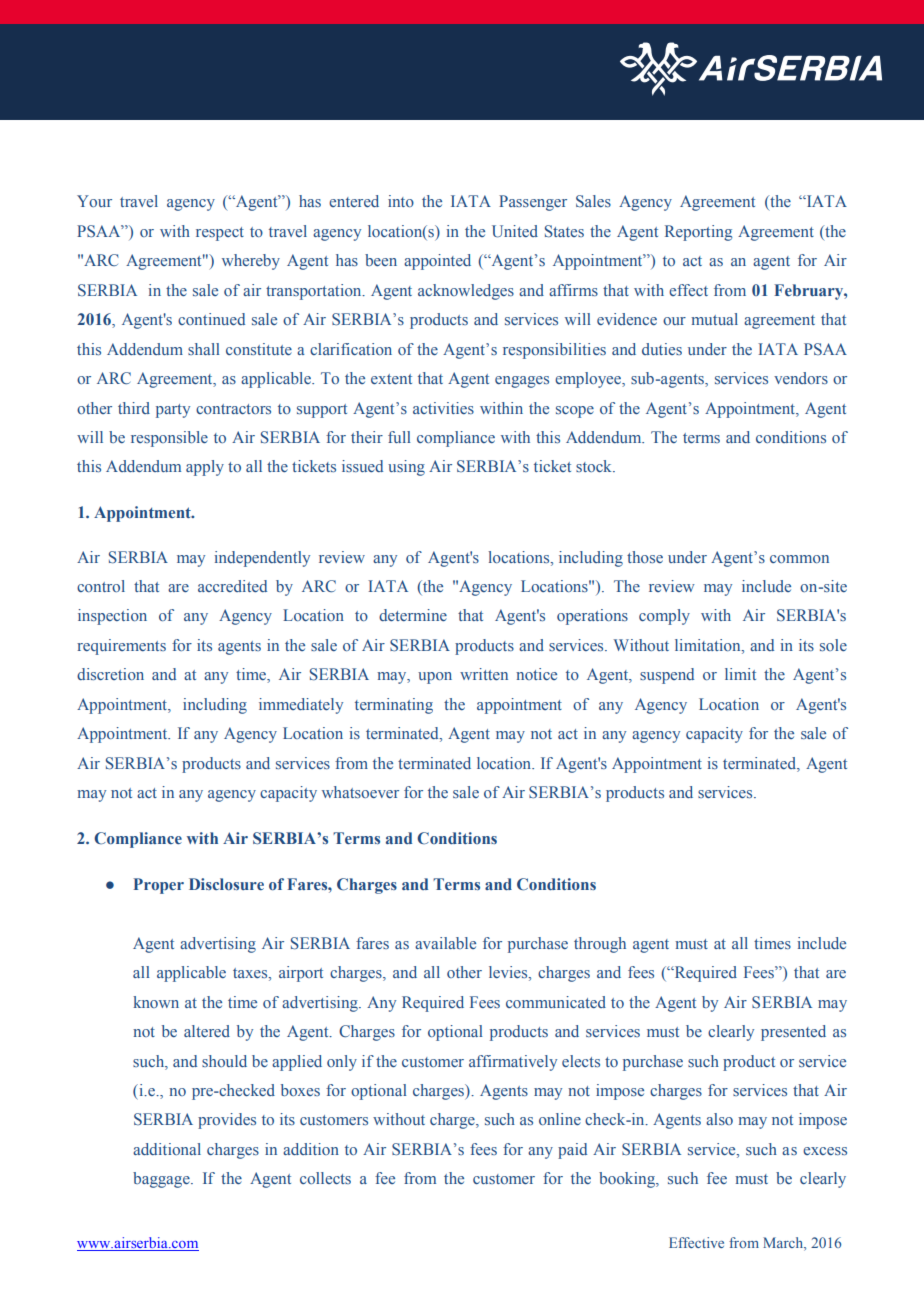 This screenshot has width=924, height=1308. Describe the element at coordinates (162, 1180) in the screenshot. I see `baggage` at that location.
